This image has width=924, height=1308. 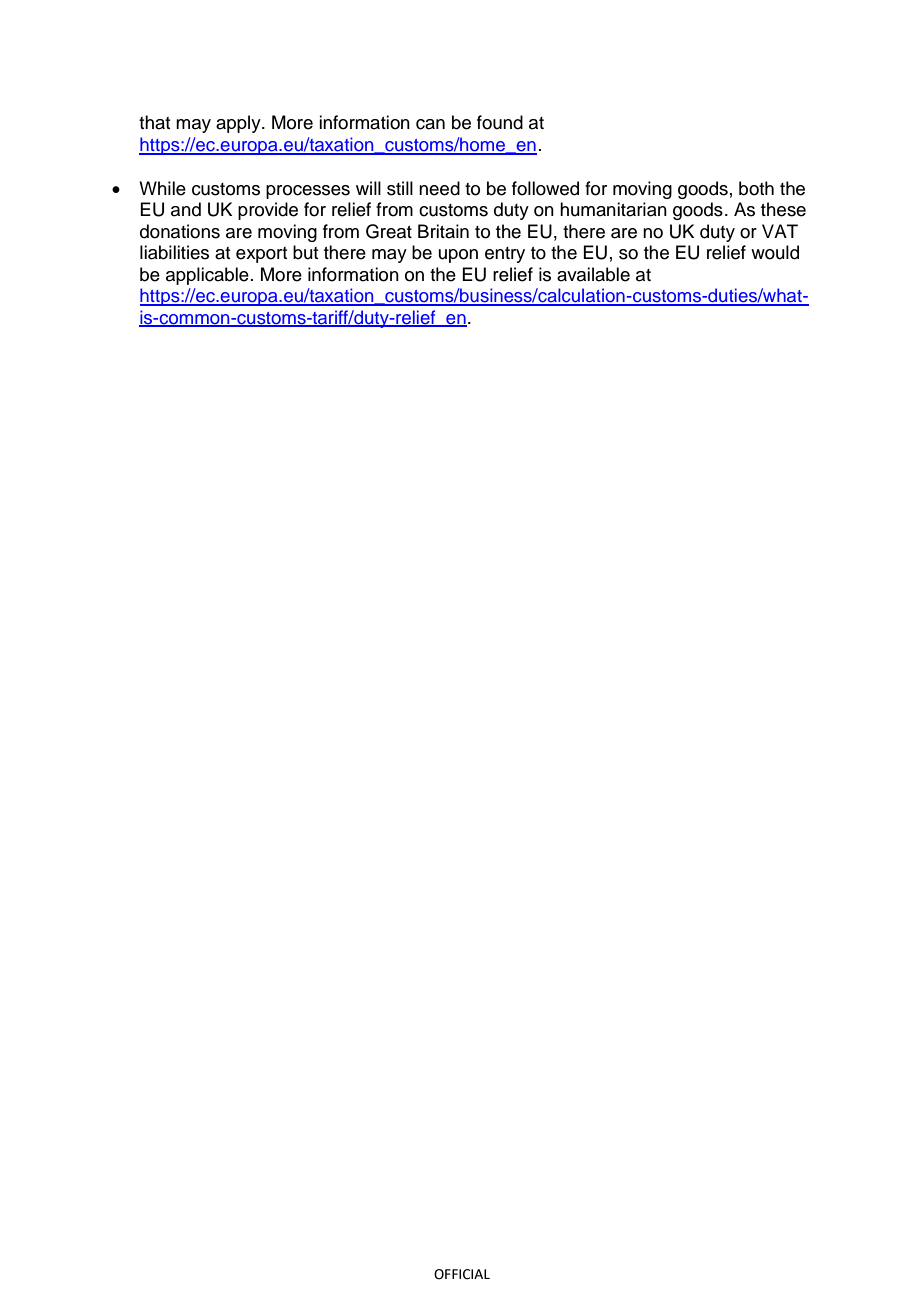 What do you see at coordinates (239, 124) in the image?
I see `apply` at bounding box center [239, 124].
